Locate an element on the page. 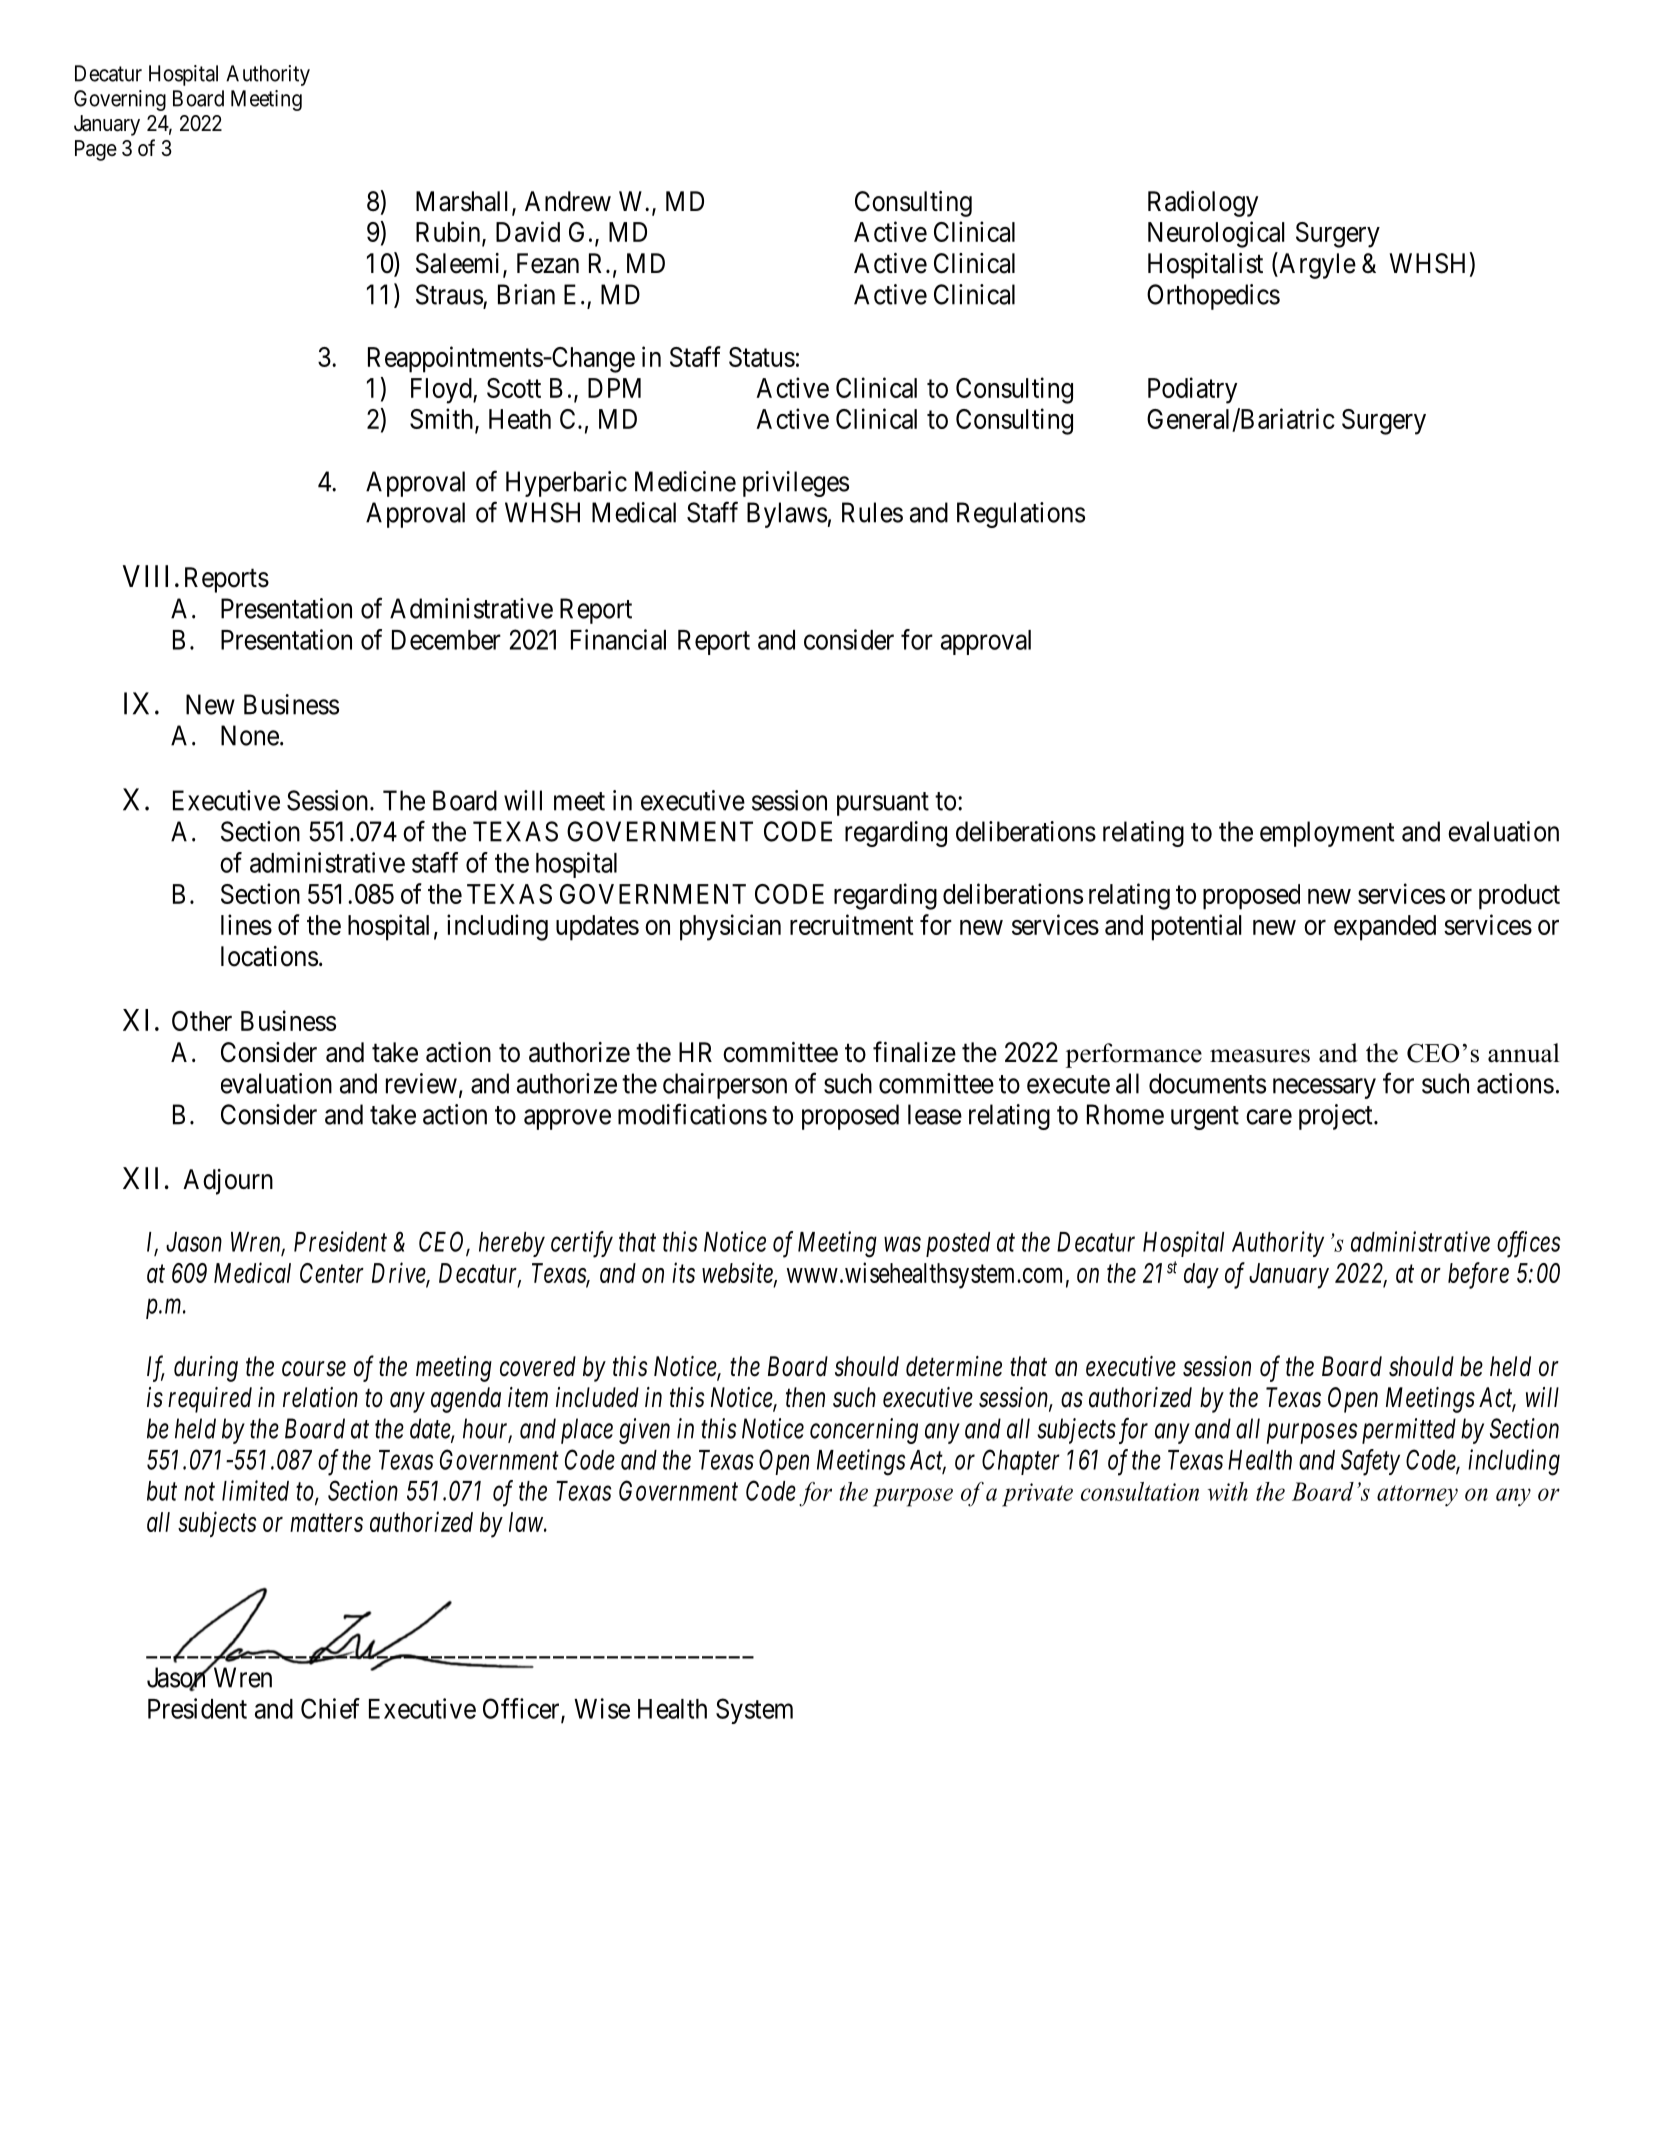 Image resolution: width=1658 pixels, height=2145 pixels. Bylaws is located at coordinates (787, 515).
